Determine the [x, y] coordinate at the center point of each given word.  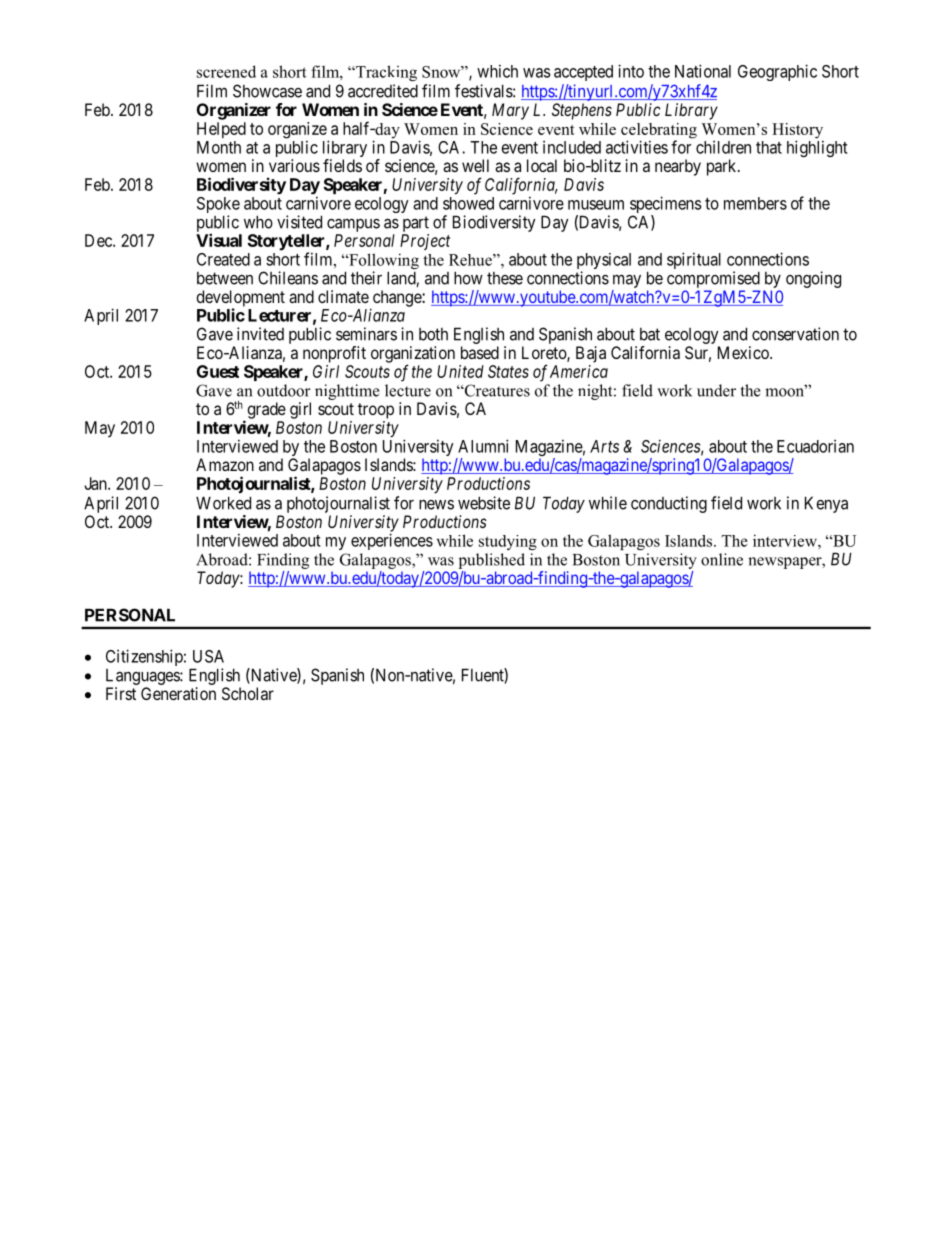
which [497, 71]
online [722, 559]
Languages [143, 678]
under [716, 390]
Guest [218, 371]
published [492, 561]
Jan [96, 483]
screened [226, 71]
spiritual [694, 260]
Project [425, 242]
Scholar [248, 693]
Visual [219, 240]
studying [508, 542]
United [460, 371]
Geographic [777, 72]
